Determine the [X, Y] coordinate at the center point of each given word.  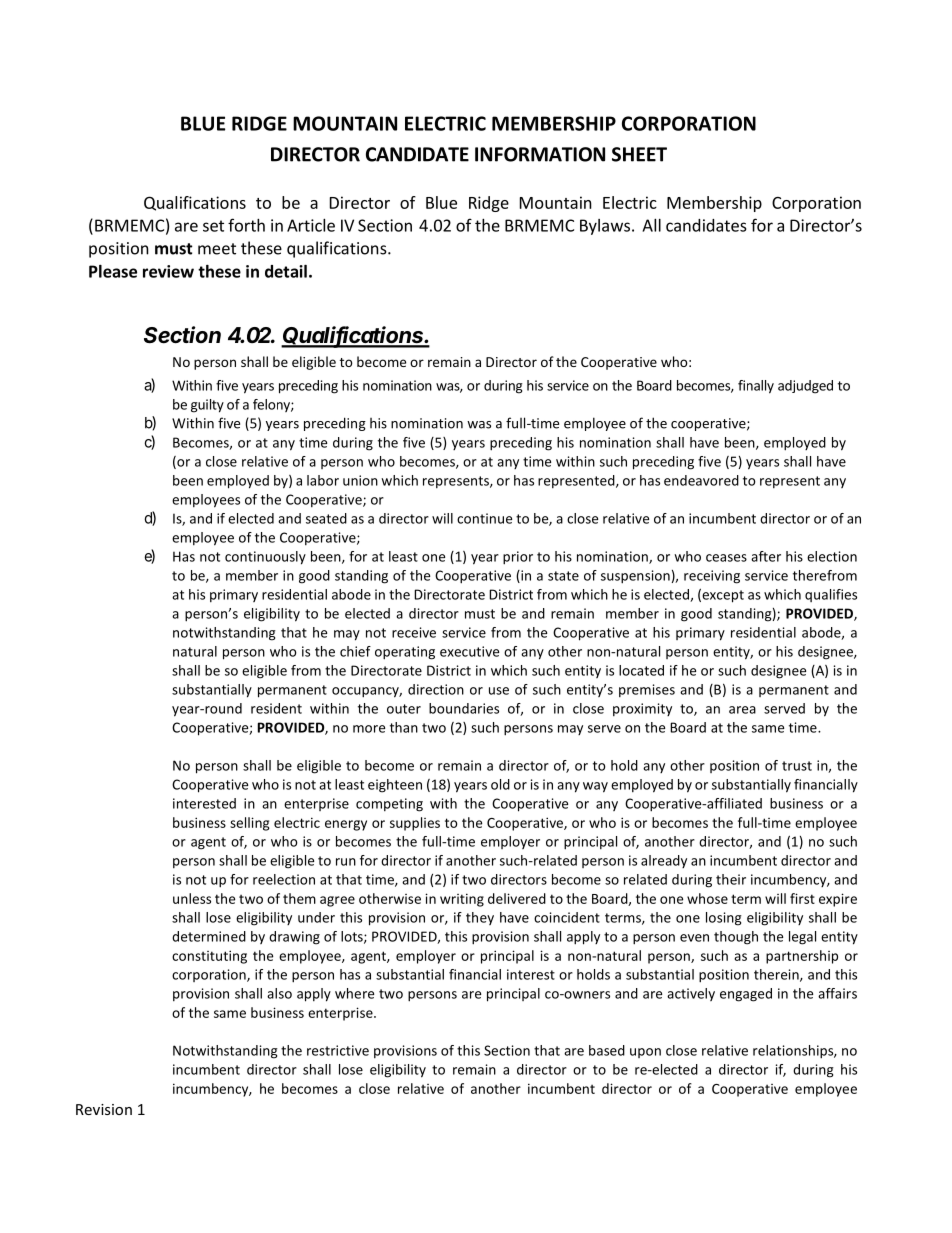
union [360, 480]
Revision [104, 1109]
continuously [265, 558]
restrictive [338, 1050]
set [213, 226]
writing [462, 900]
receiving [712, 577]
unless [192, 898]
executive [469, 651]
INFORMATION [540, 154]
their [731, 879]
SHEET [639, 154]
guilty [207, 406]
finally [756, 387]
